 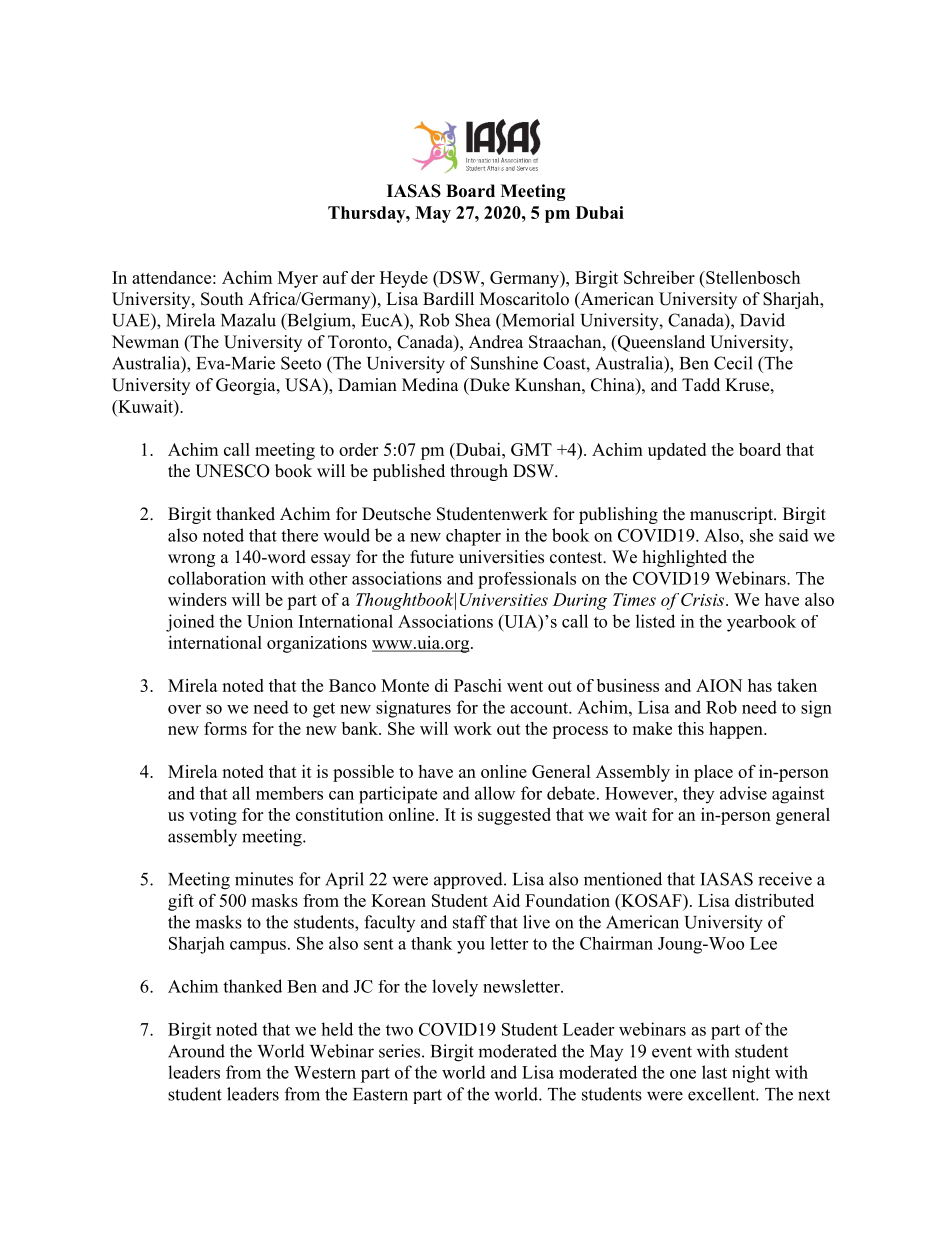 I want to click on voting, so click(x=213, y=816).
